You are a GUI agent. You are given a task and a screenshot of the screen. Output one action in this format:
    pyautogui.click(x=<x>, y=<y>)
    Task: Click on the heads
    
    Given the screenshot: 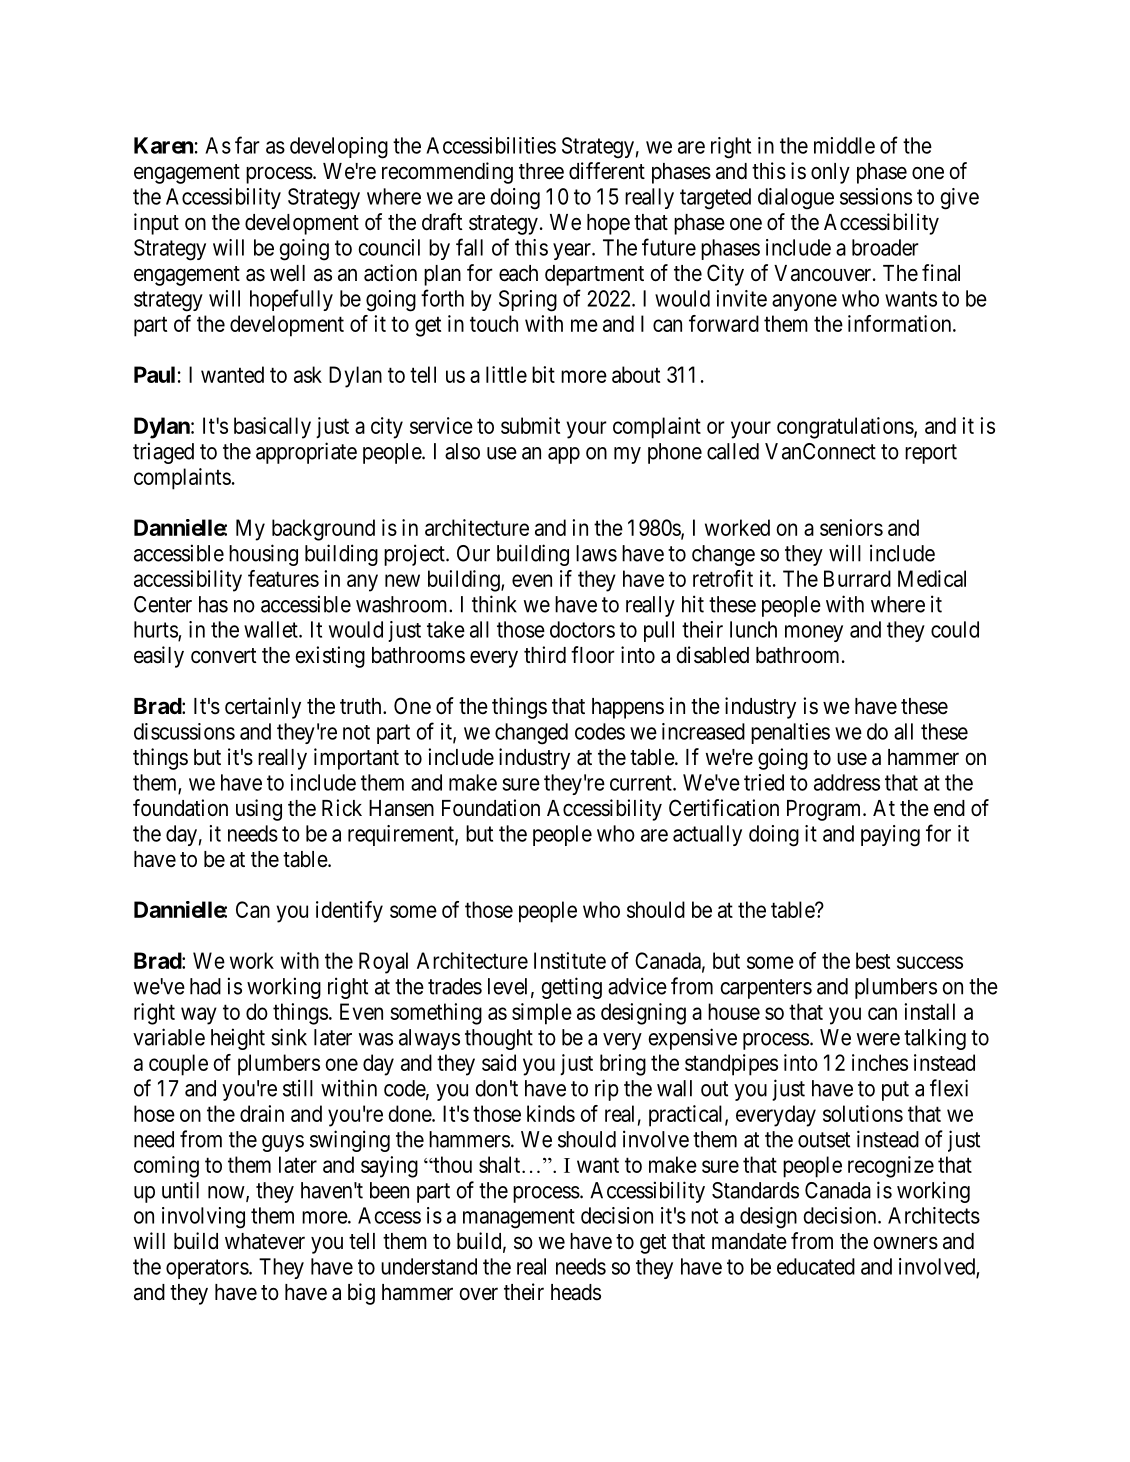 What is the action you would take?
    pyautogui.click(x=576, y=1292)
